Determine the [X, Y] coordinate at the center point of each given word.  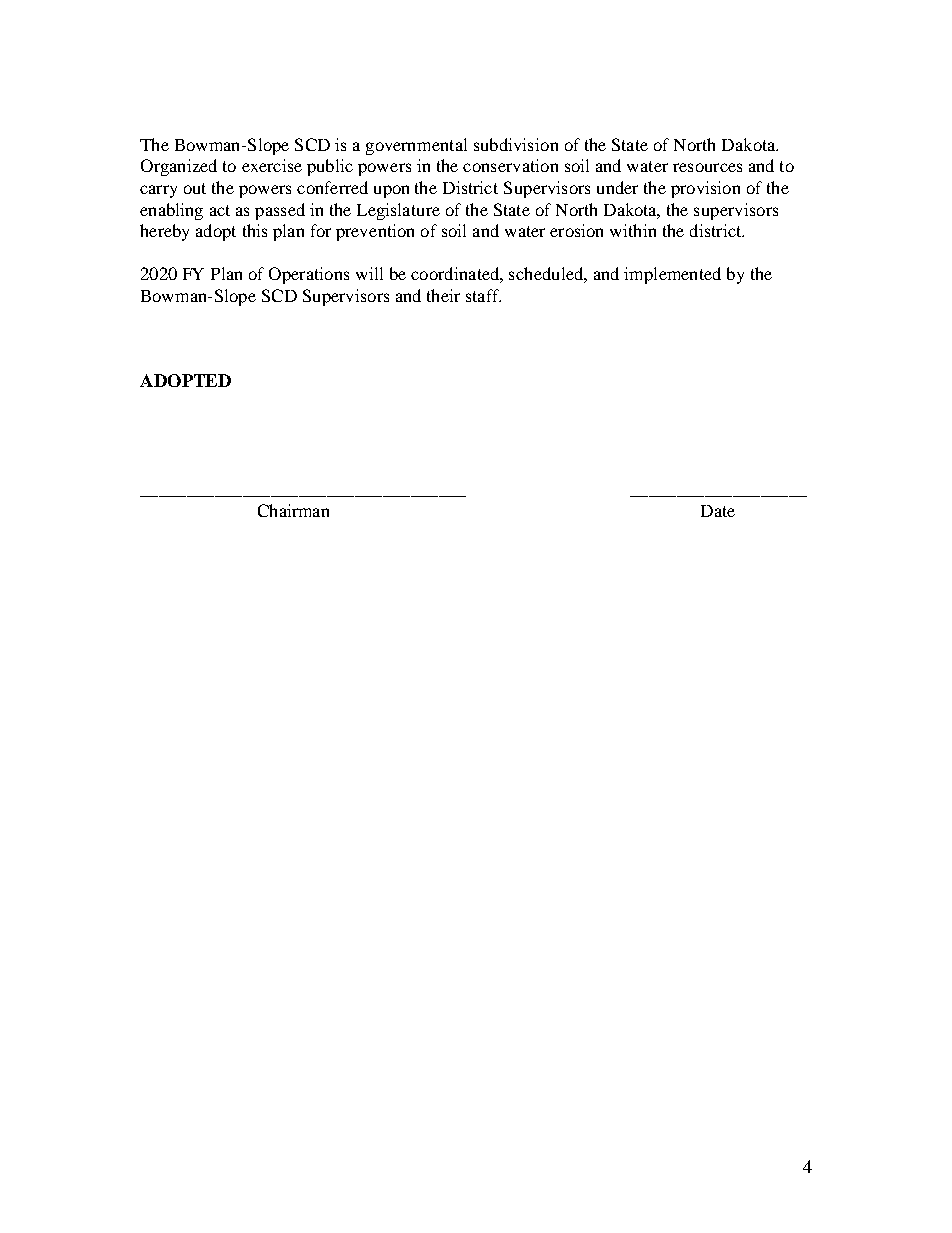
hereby [164, 232]
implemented [672, 275]
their [443, 295]
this [255, 230]
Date [718, 511]
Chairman [293, 510]
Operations [309, 275]
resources [707, 167]
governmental [416, 146]
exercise [272, 165]
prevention [375, 232]
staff [483, 295]
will [369, 273]
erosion [576, 230]
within [633, 230]
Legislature [398, 211]
